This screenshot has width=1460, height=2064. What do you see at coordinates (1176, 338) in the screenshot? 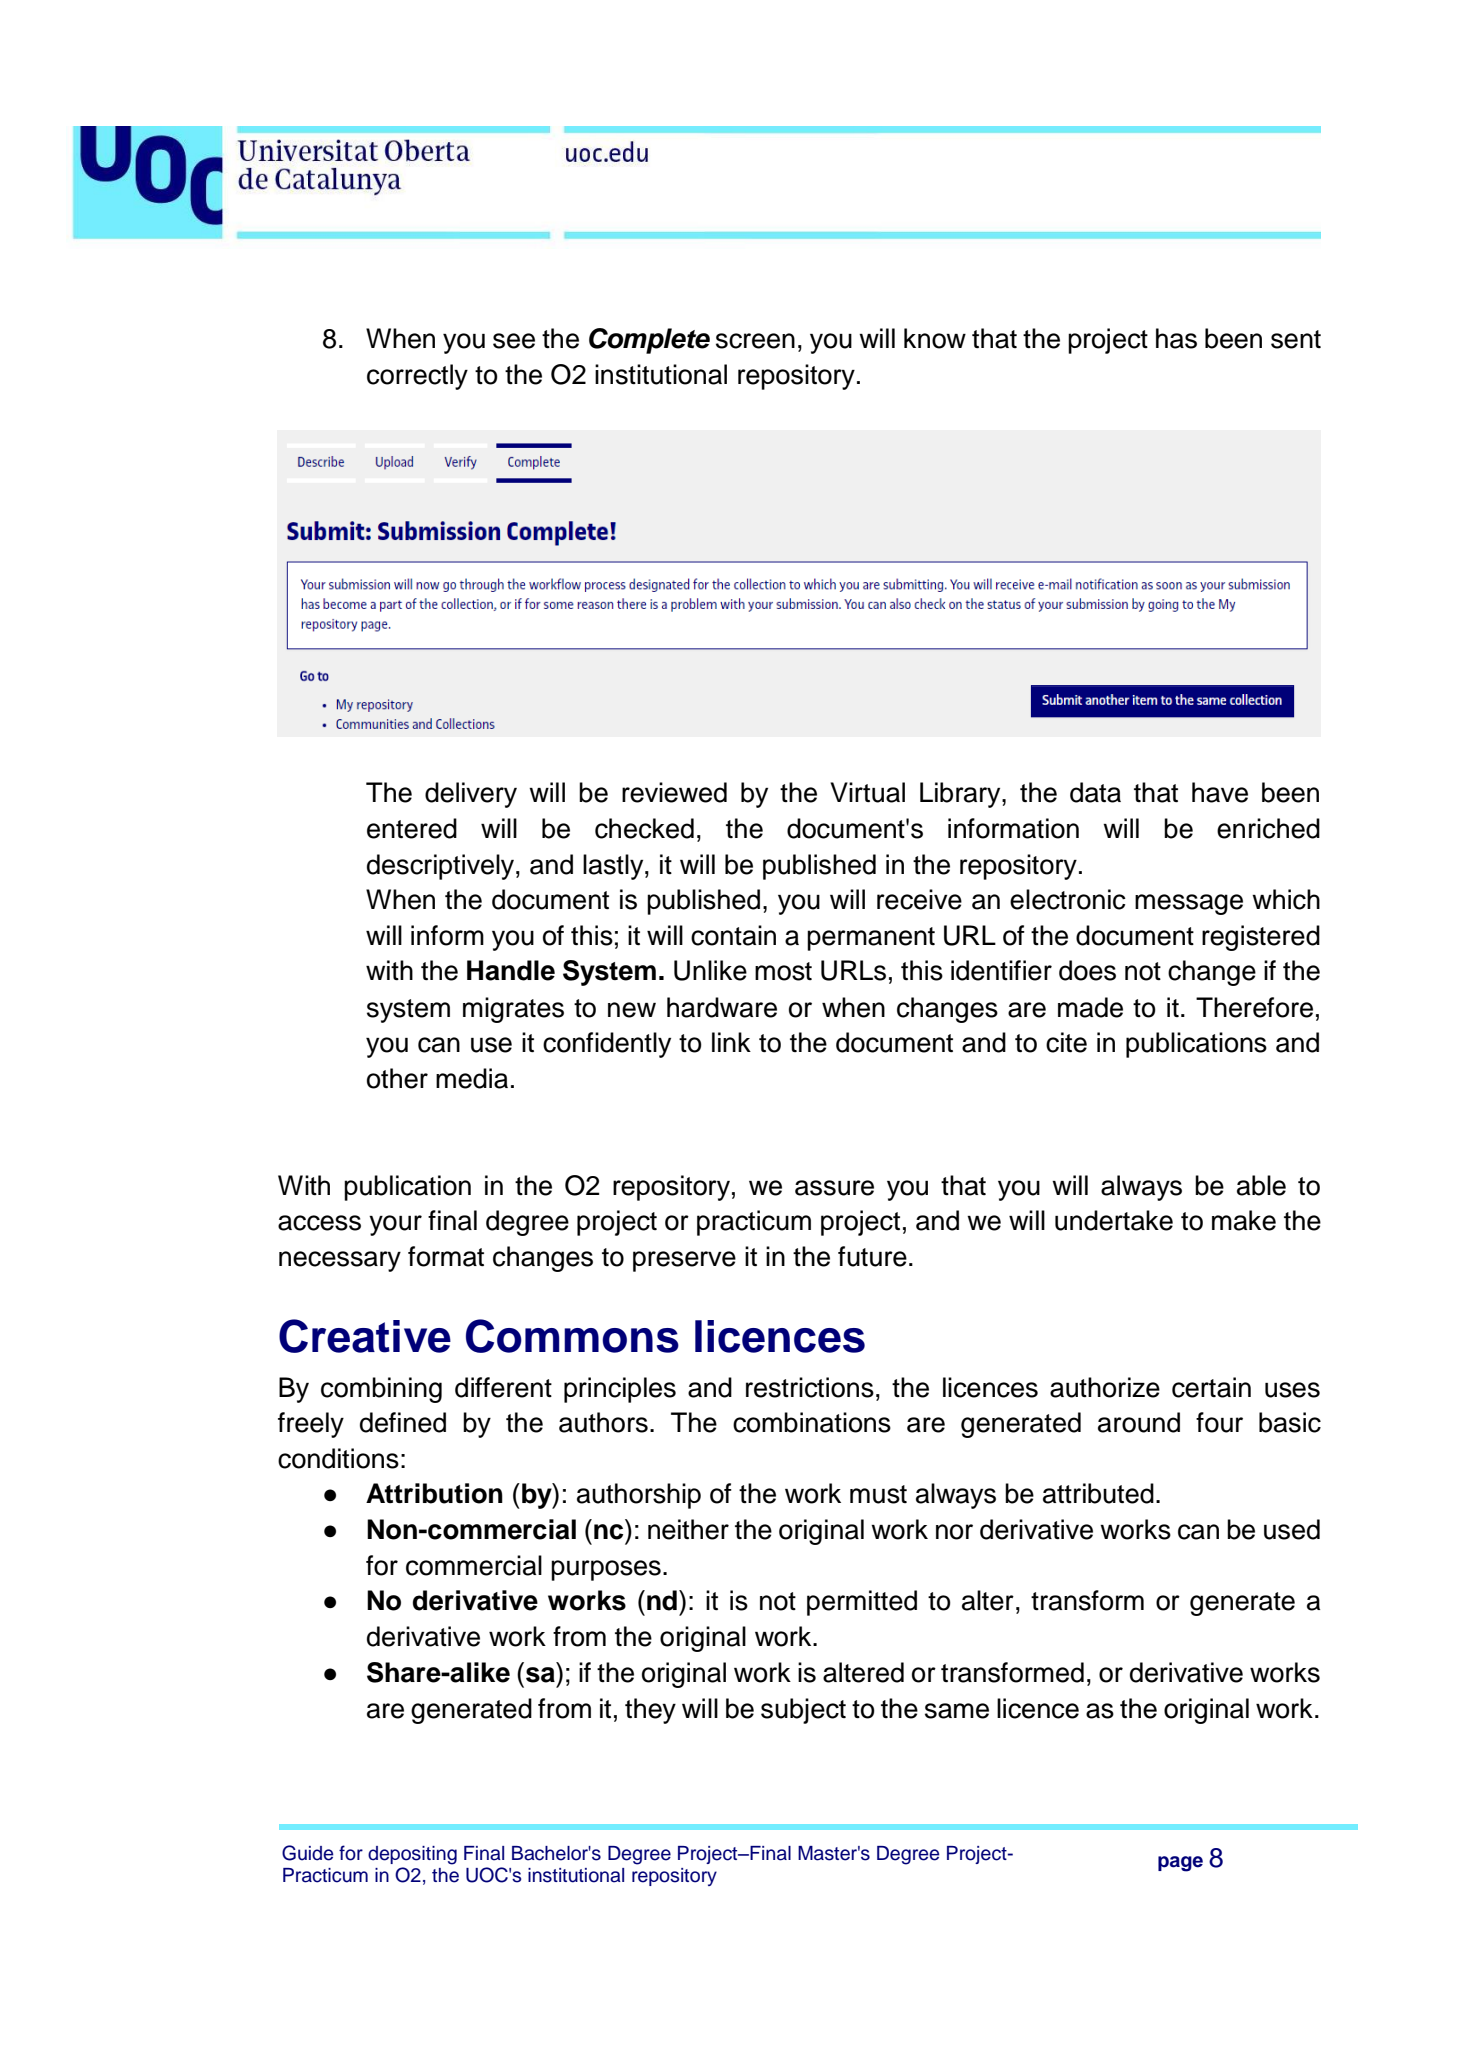
I see `has` at bounding box center [1176, 338].
